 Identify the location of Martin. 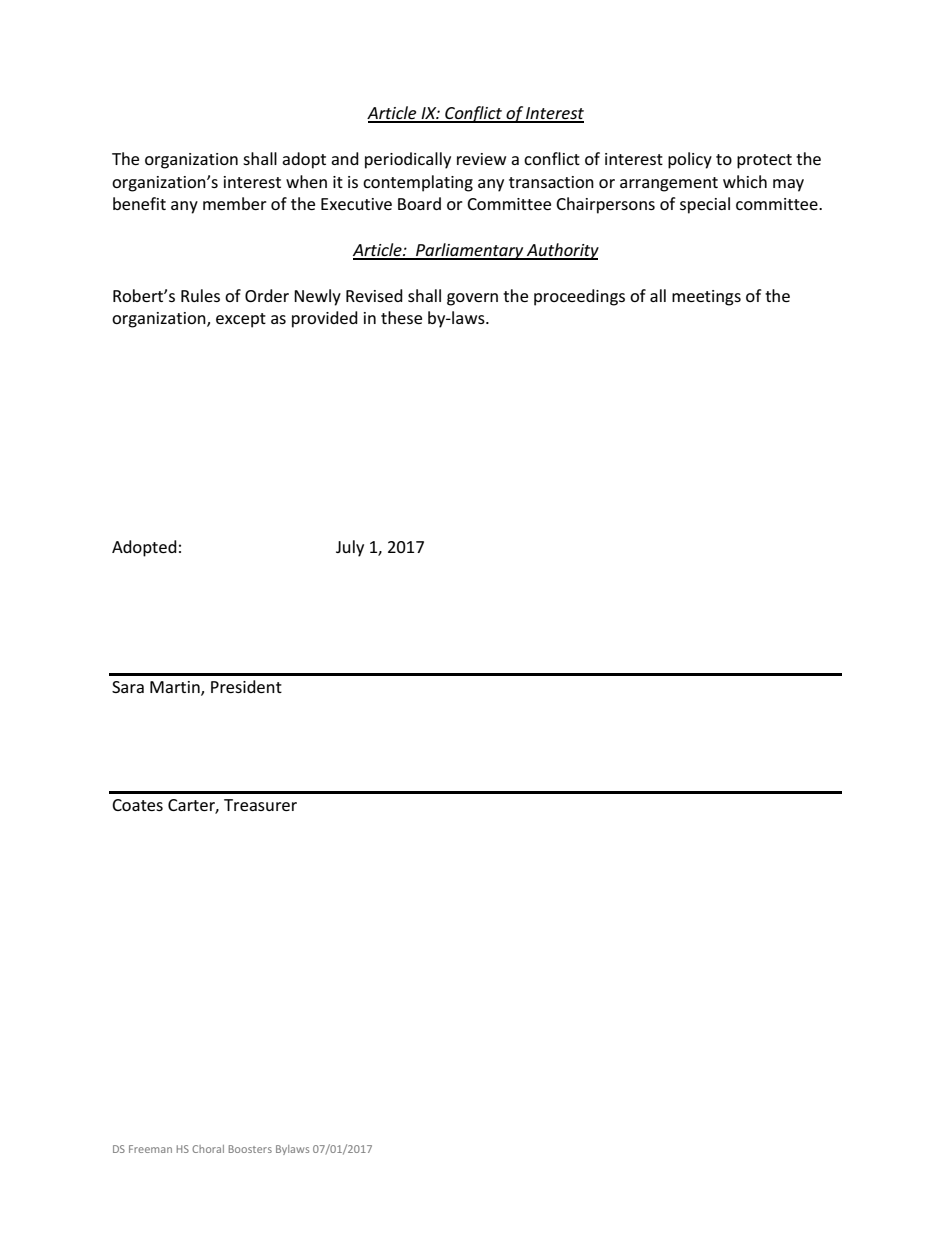
(176, 688).
